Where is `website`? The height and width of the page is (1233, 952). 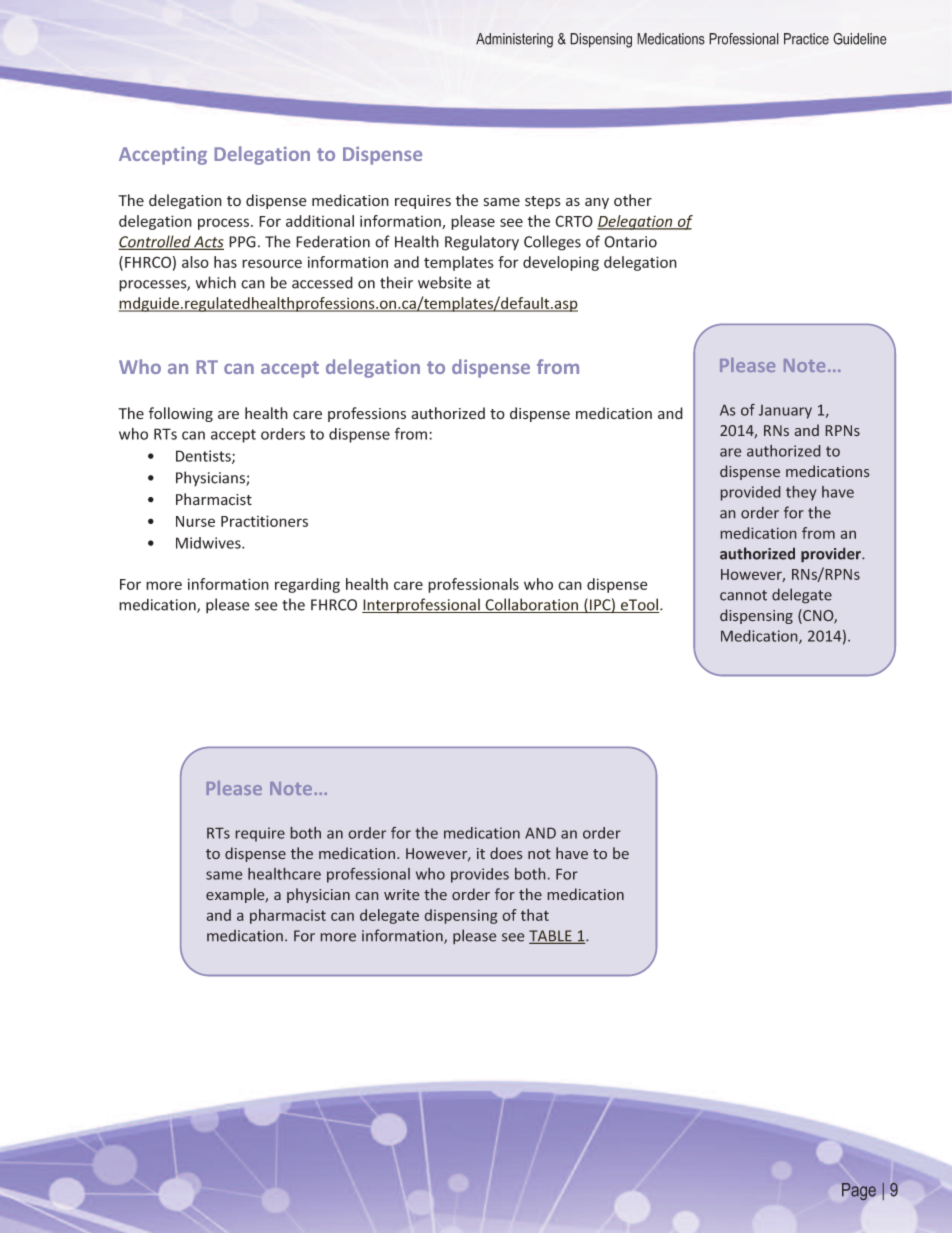
website is located at coordinates (445, 282).
